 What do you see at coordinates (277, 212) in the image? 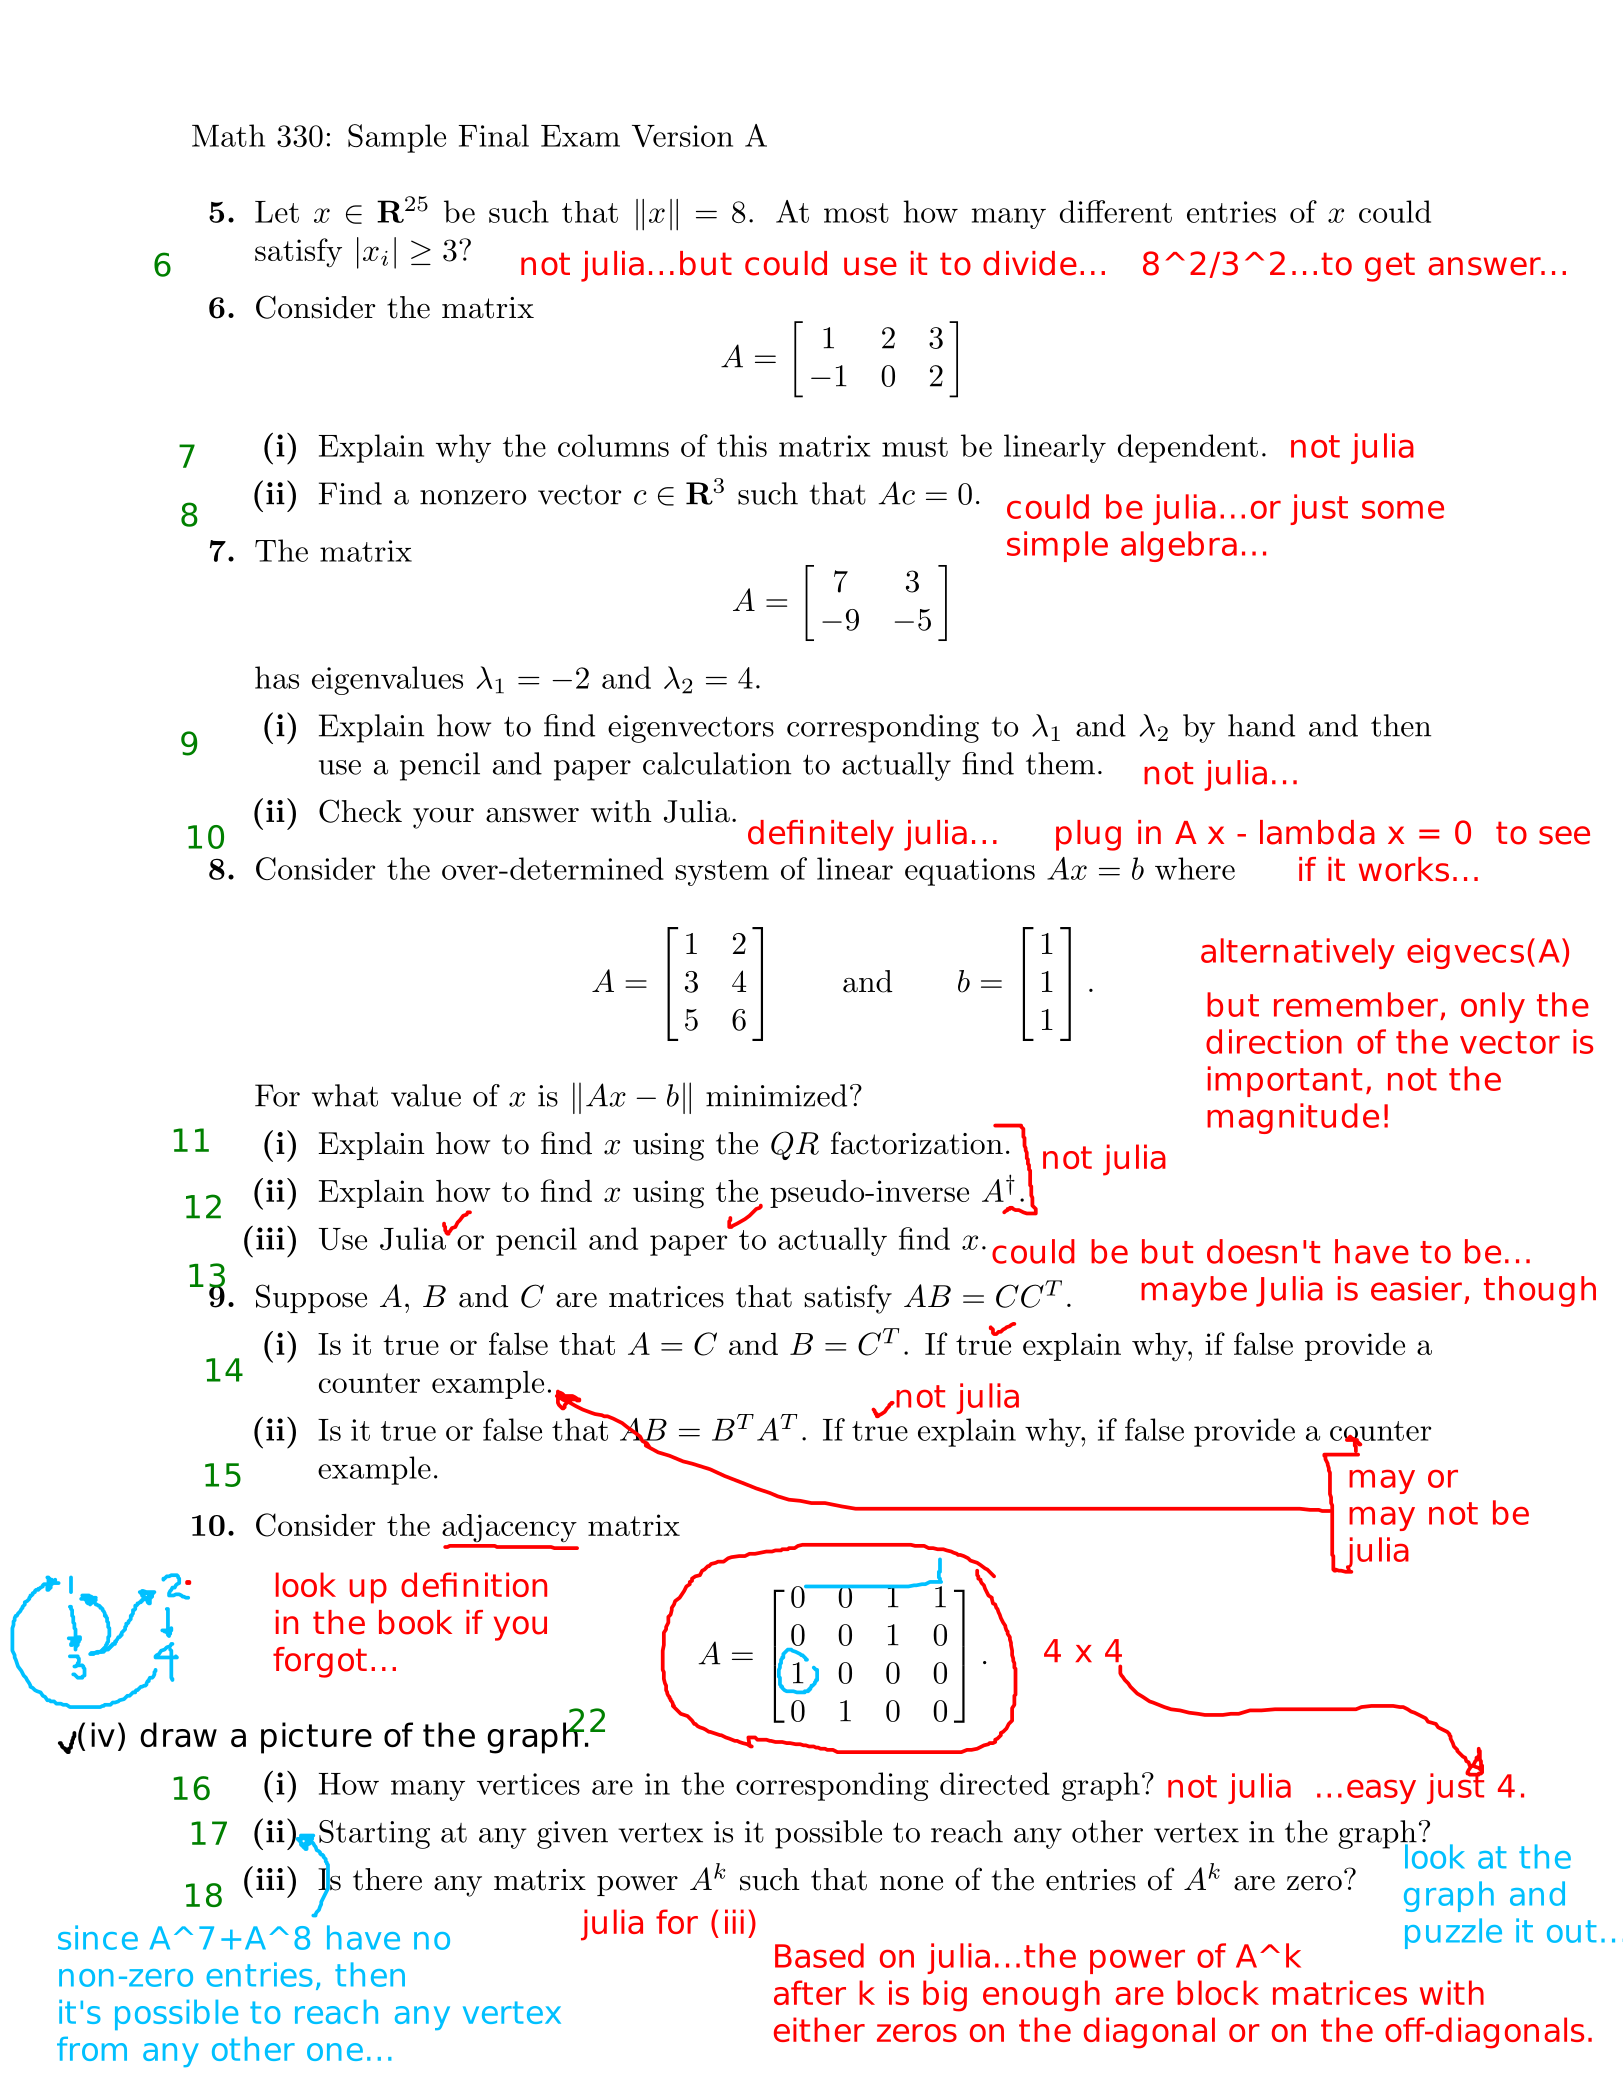
I see `Let` at bounding box center [277, 212].
